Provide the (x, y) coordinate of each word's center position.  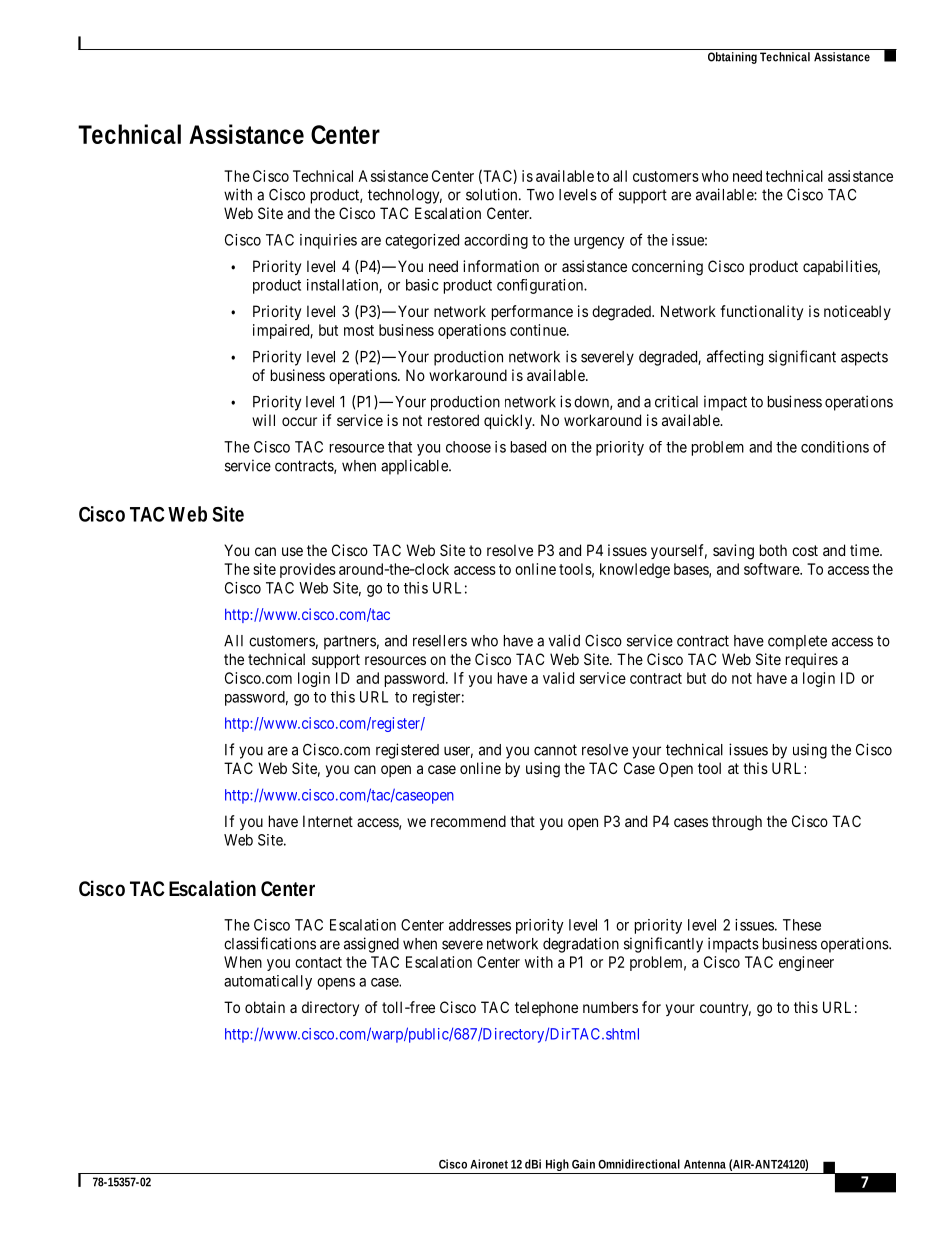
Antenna (705, 1164)
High (557, 1166)
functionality (761, 312)
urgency (599, 243)
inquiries (328, 241)
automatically (268, 982)
